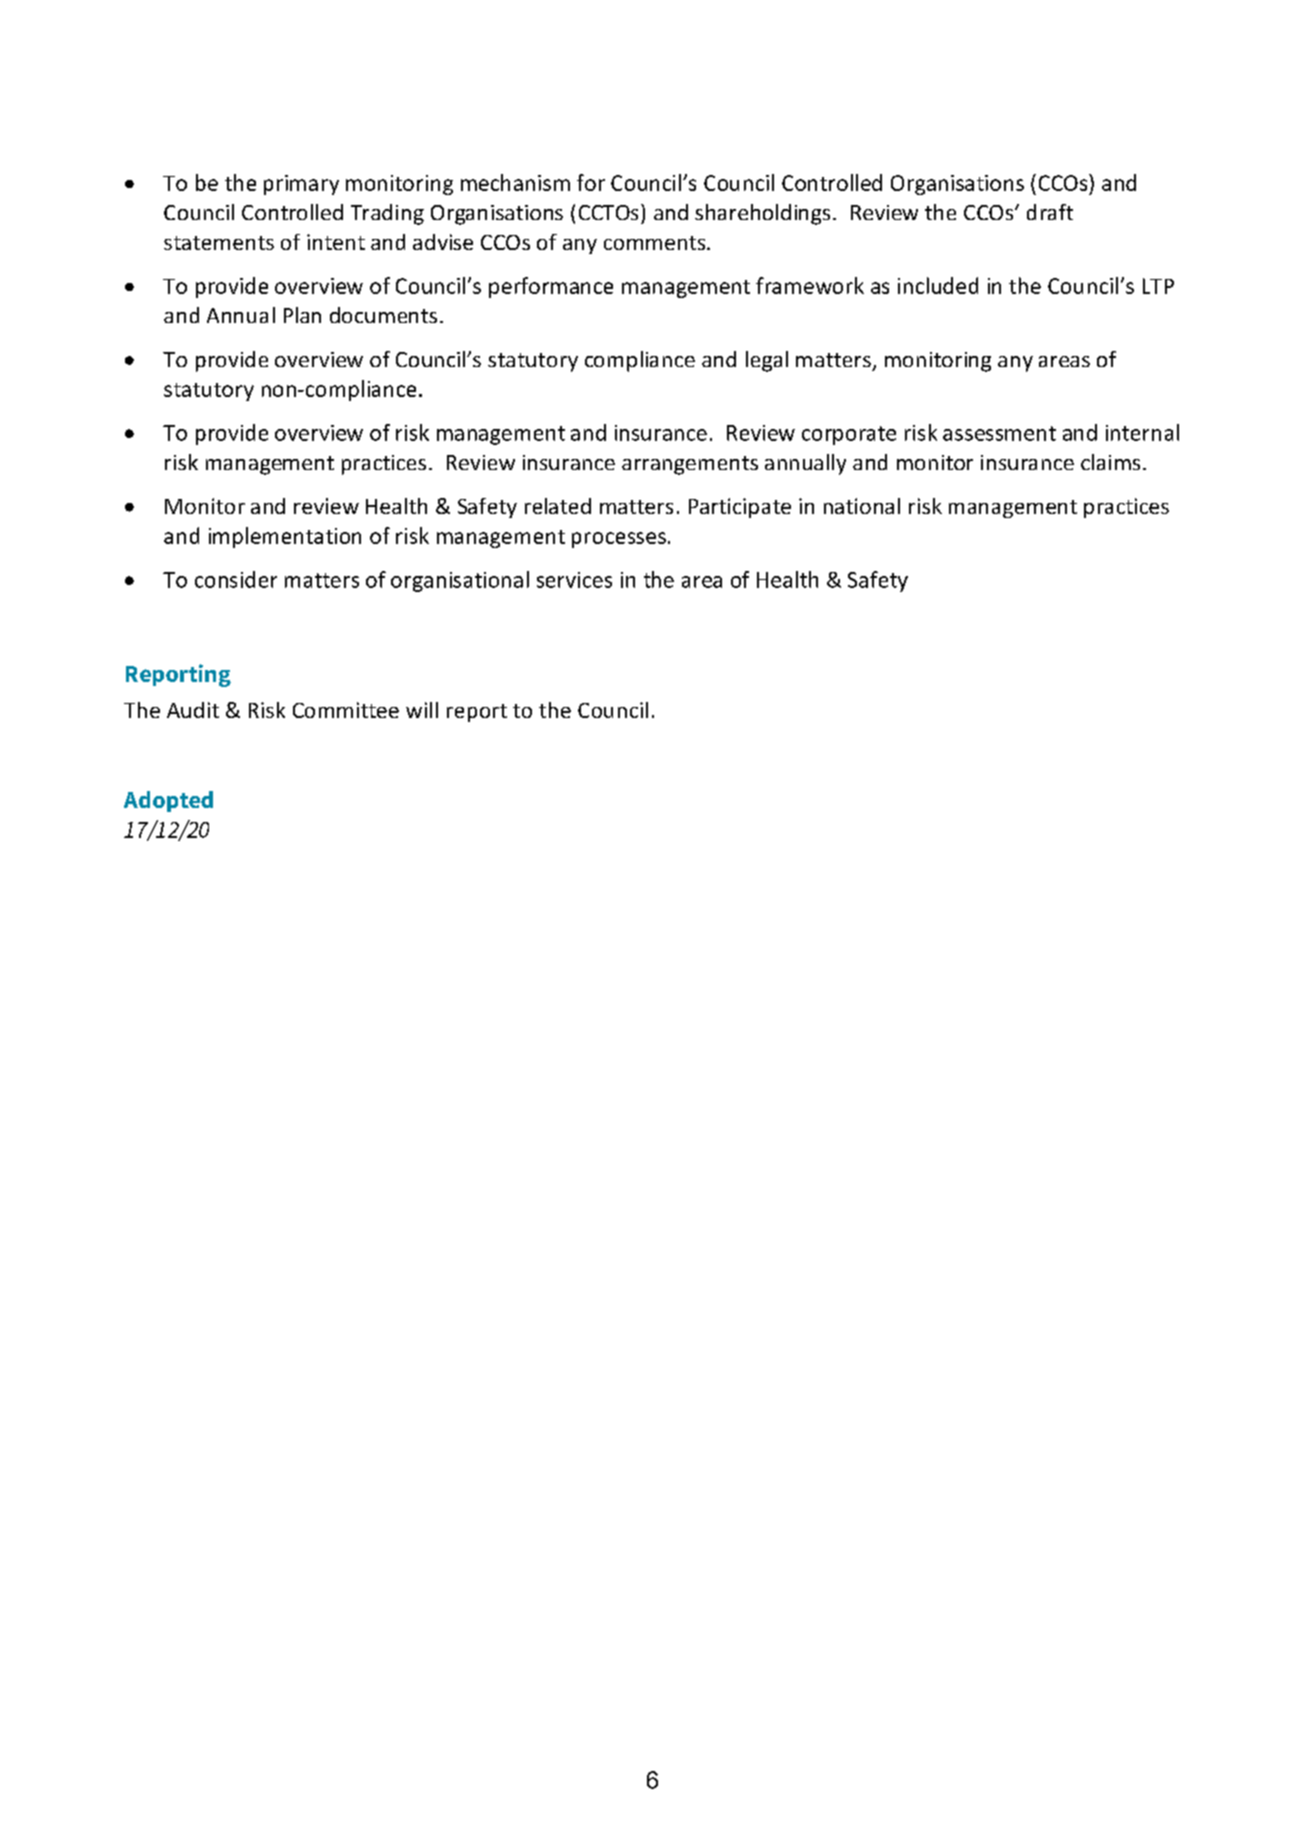  What do you see at coordinates (767, 361) in the screenshot?
I see `legal` at bounding box center [767, 361].
